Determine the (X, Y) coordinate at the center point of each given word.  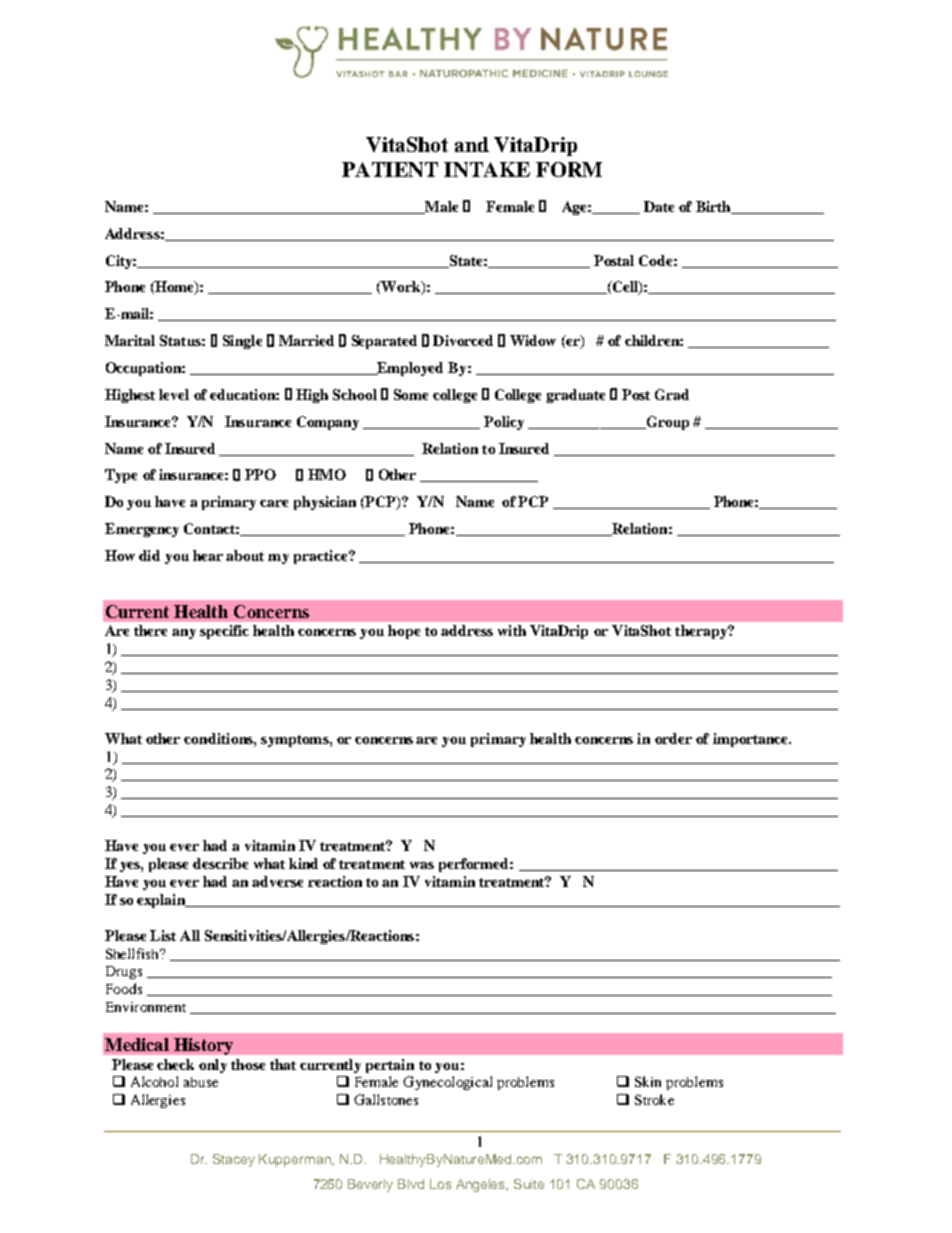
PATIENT (390, 169)
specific (224, 632)
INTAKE (487, 169)
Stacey (234, 1160)
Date (659, 206)
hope (404, 632)
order (673, 738)
